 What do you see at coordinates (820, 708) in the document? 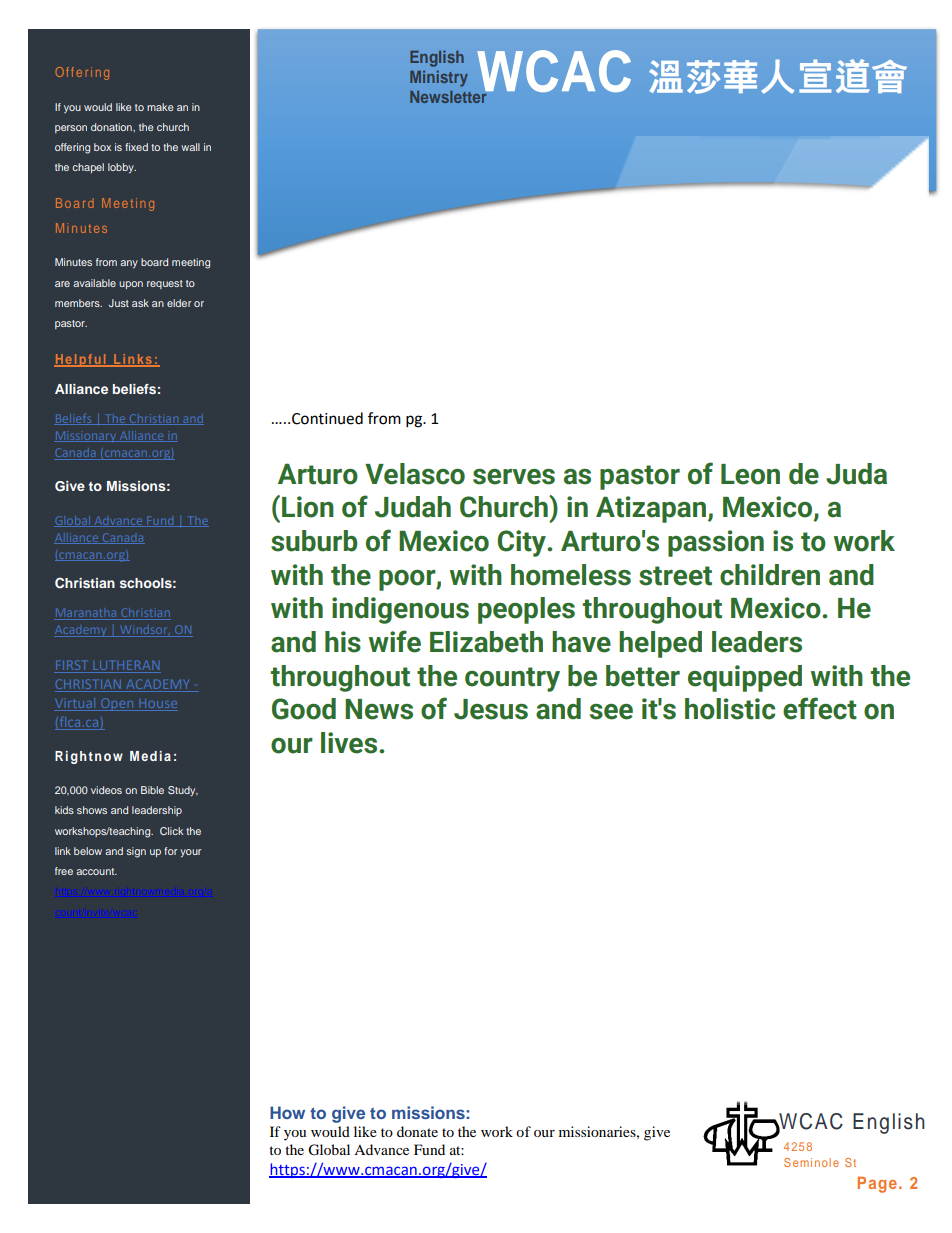
I see `effect` at bounding box center [820, 708].
